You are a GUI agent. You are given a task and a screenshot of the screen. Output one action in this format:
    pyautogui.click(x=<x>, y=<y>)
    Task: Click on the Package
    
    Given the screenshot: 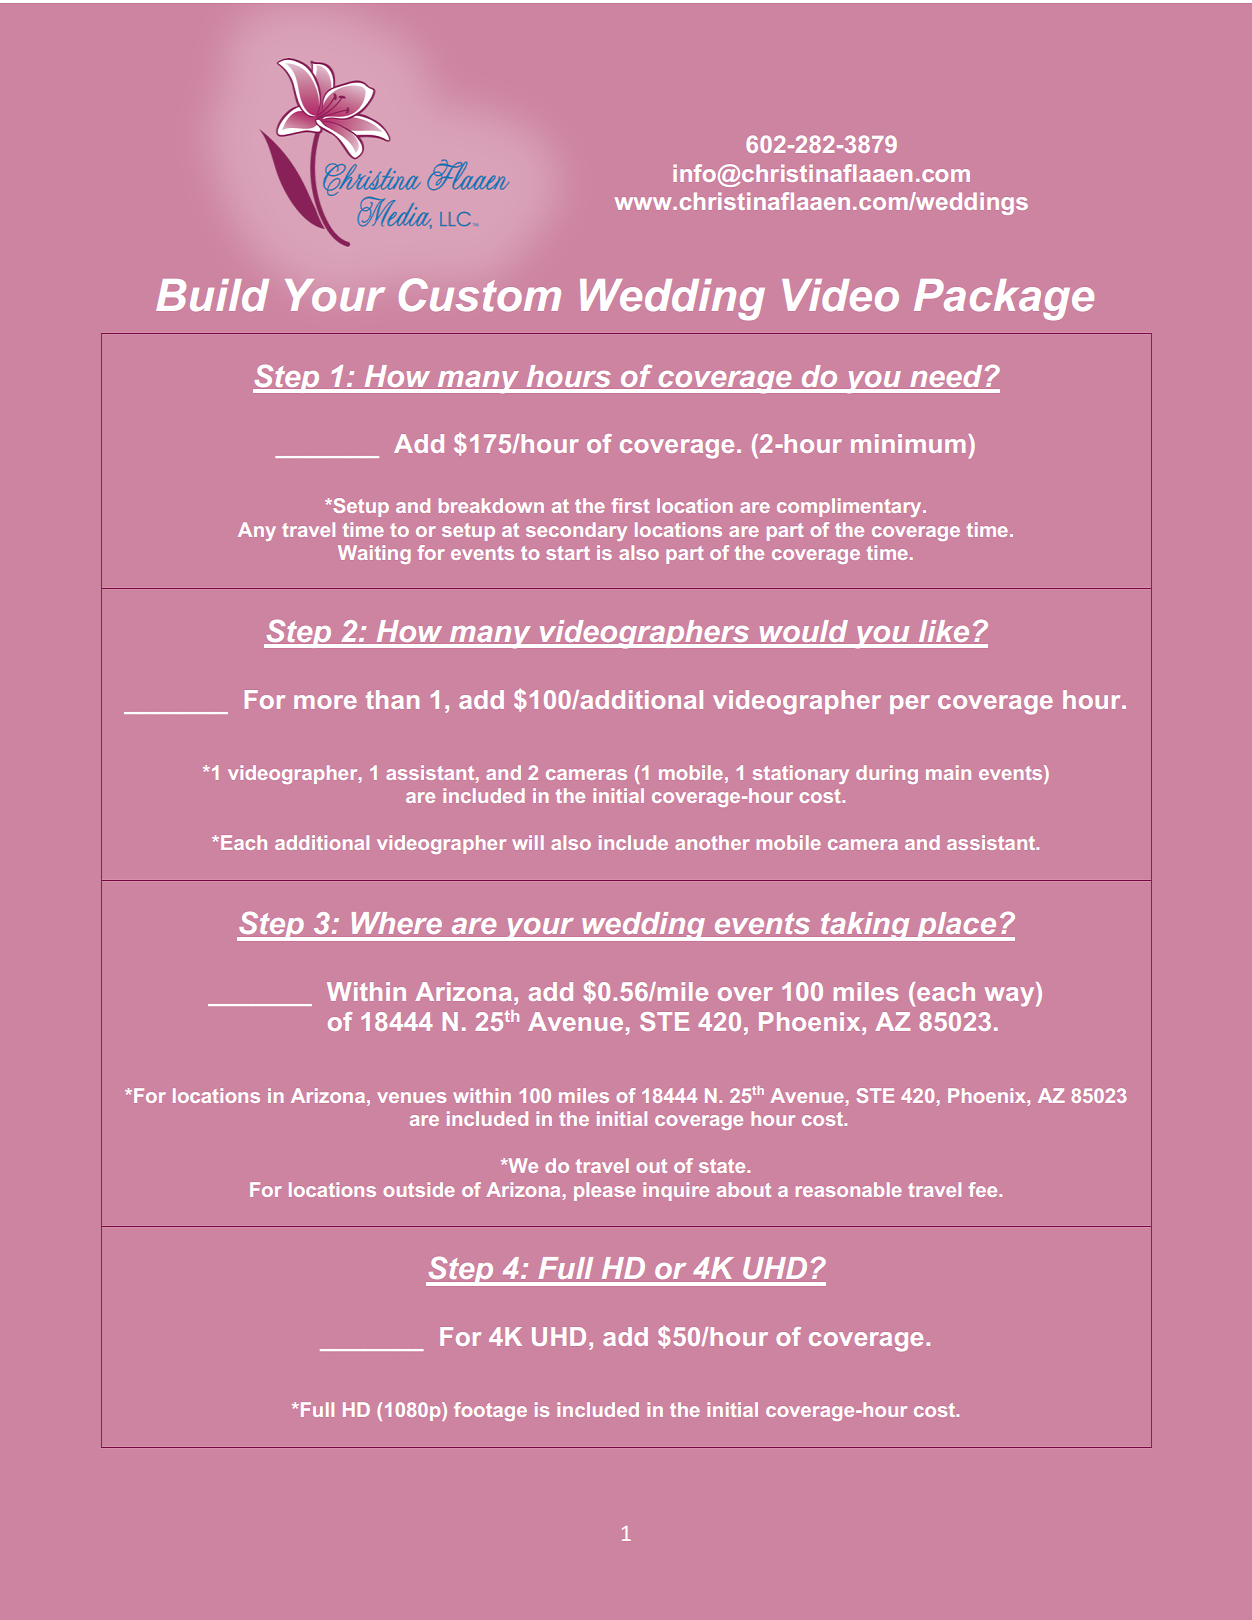 What is the action you would take?
    pyautogui.click(x=1004, y=299)
